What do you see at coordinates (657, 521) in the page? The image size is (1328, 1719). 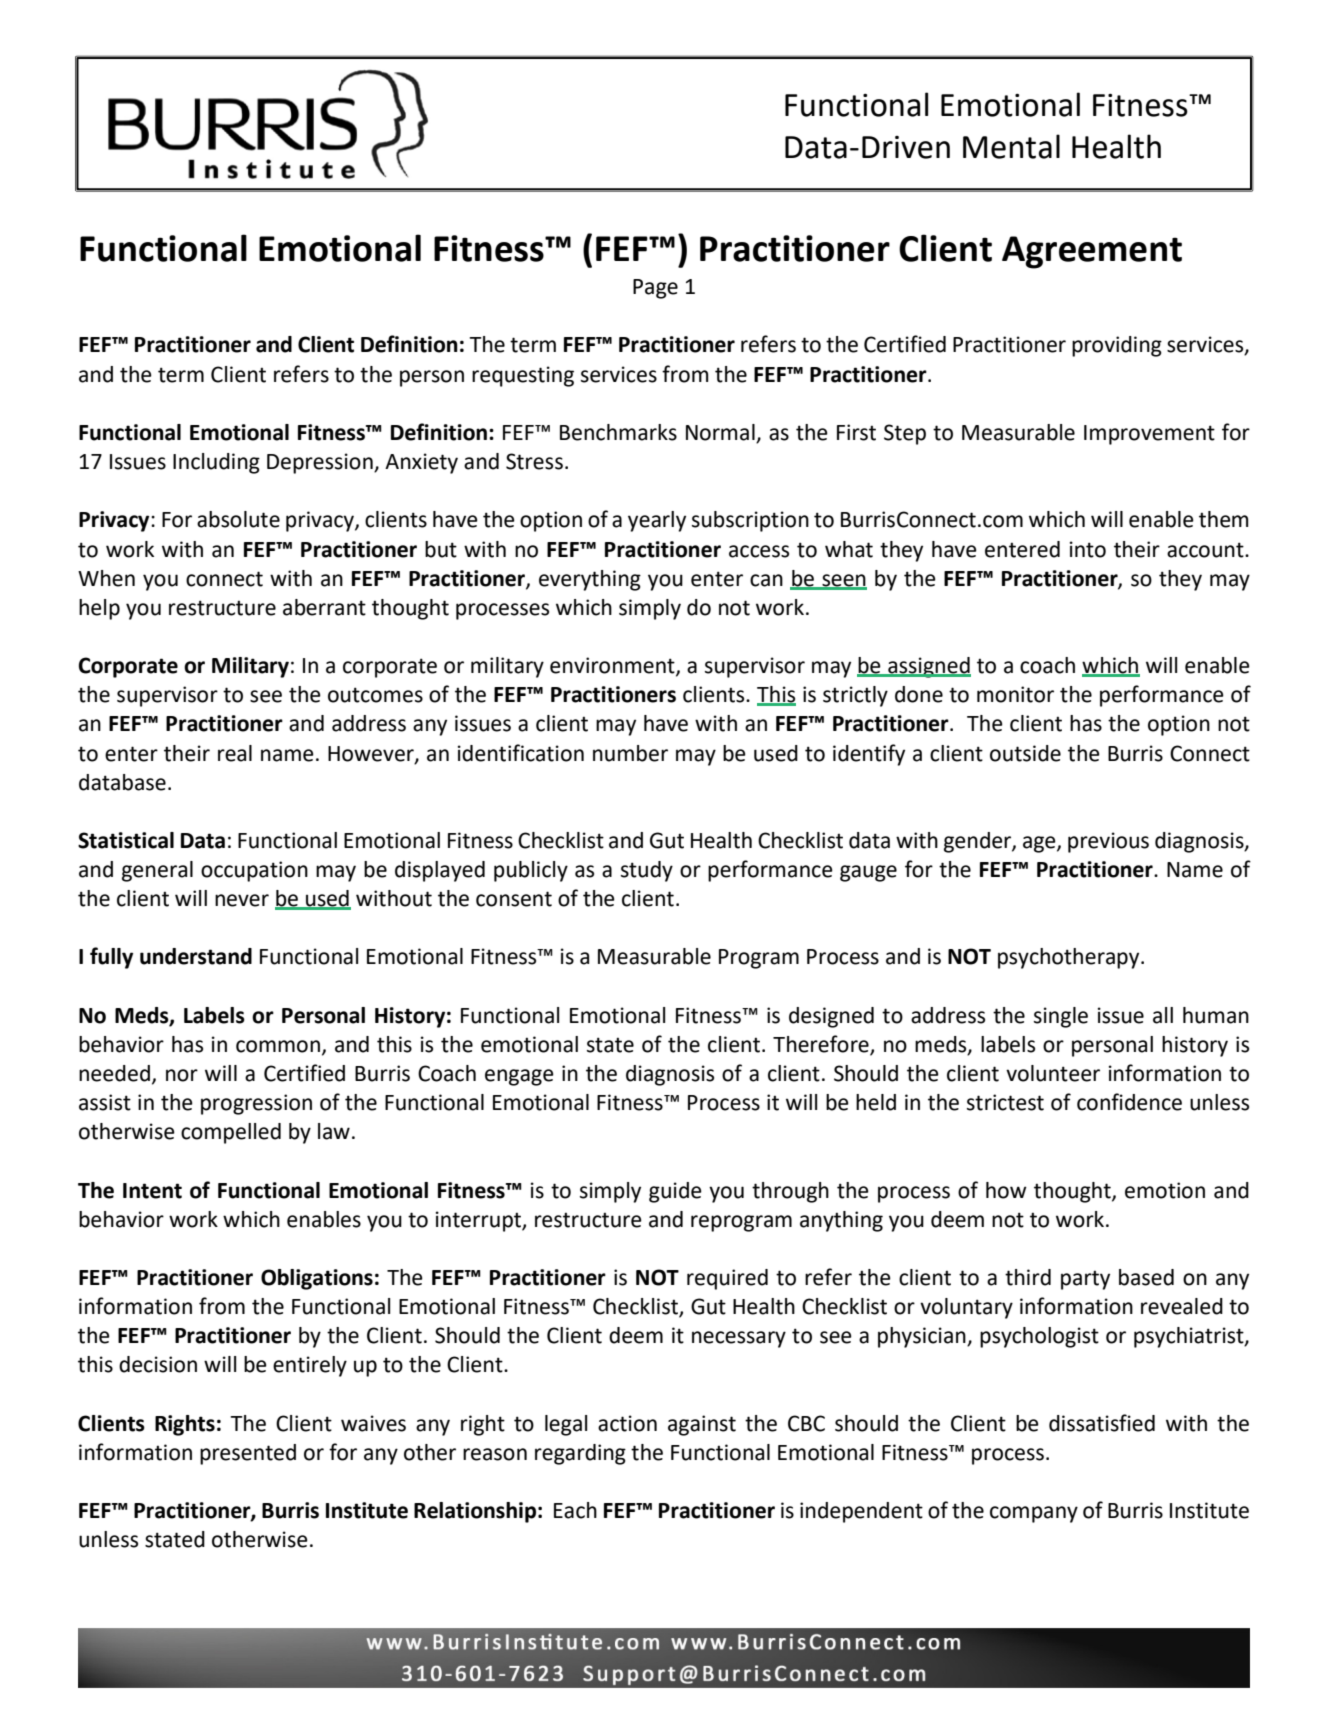 I see `yearly` at bounding box center [657, 521].
